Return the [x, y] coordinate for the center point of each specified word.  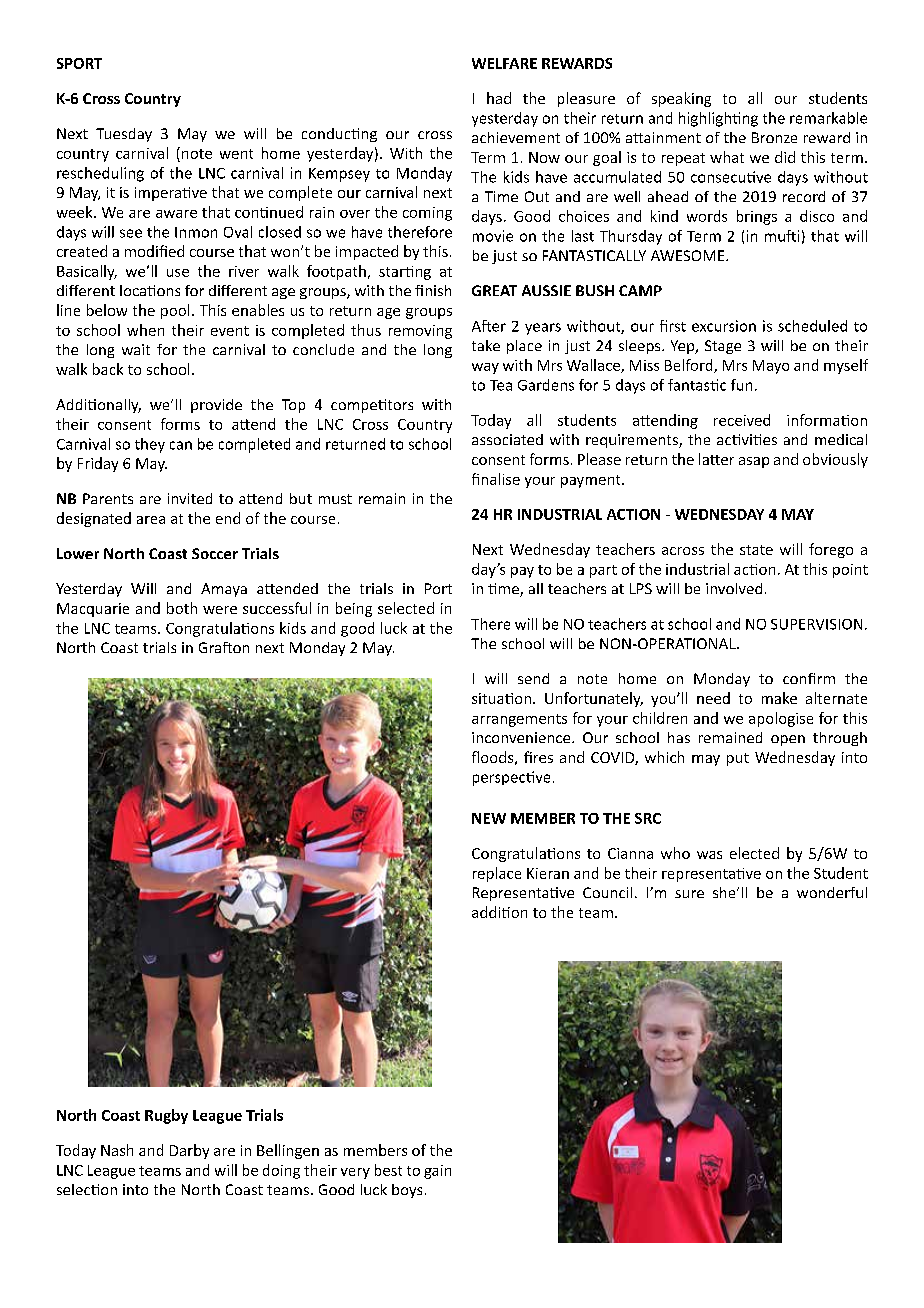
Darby [189, 1151]
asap [754, 462]
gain [437, 1172]
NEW [489, 818]
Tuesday [124, 135]
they [150, 445]
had [499, 98]
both [182, 608]
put [738, 759]
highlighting [718, 119]
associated [507, 439]
